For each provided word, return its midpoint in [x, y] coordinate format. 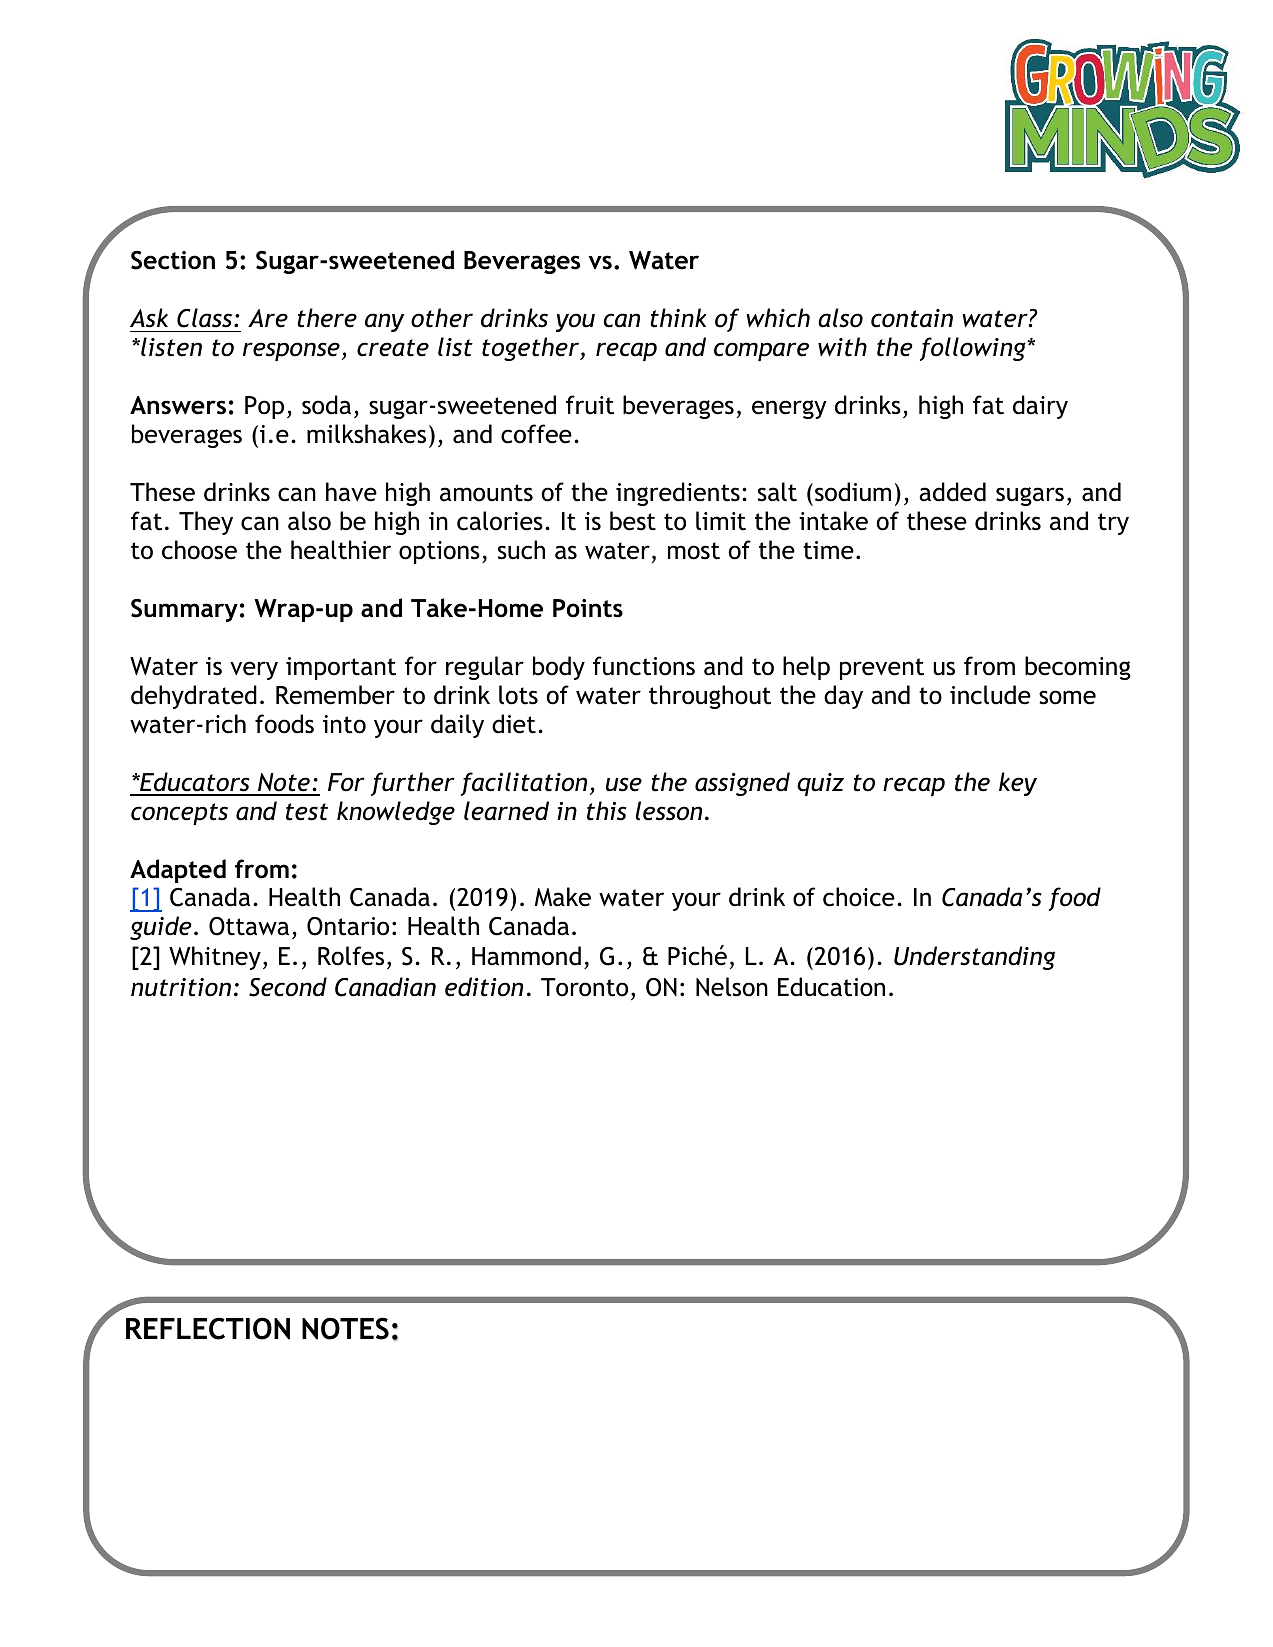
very [254, 670]
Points [588, 608]
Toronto [584, 987]
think [678, 318]
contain [912, 318]
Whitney [215, 958]
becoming [1078, 668]
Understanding [974, 958]
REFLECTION [208, 1328]
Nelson [732, 987]
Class [206, 318]
